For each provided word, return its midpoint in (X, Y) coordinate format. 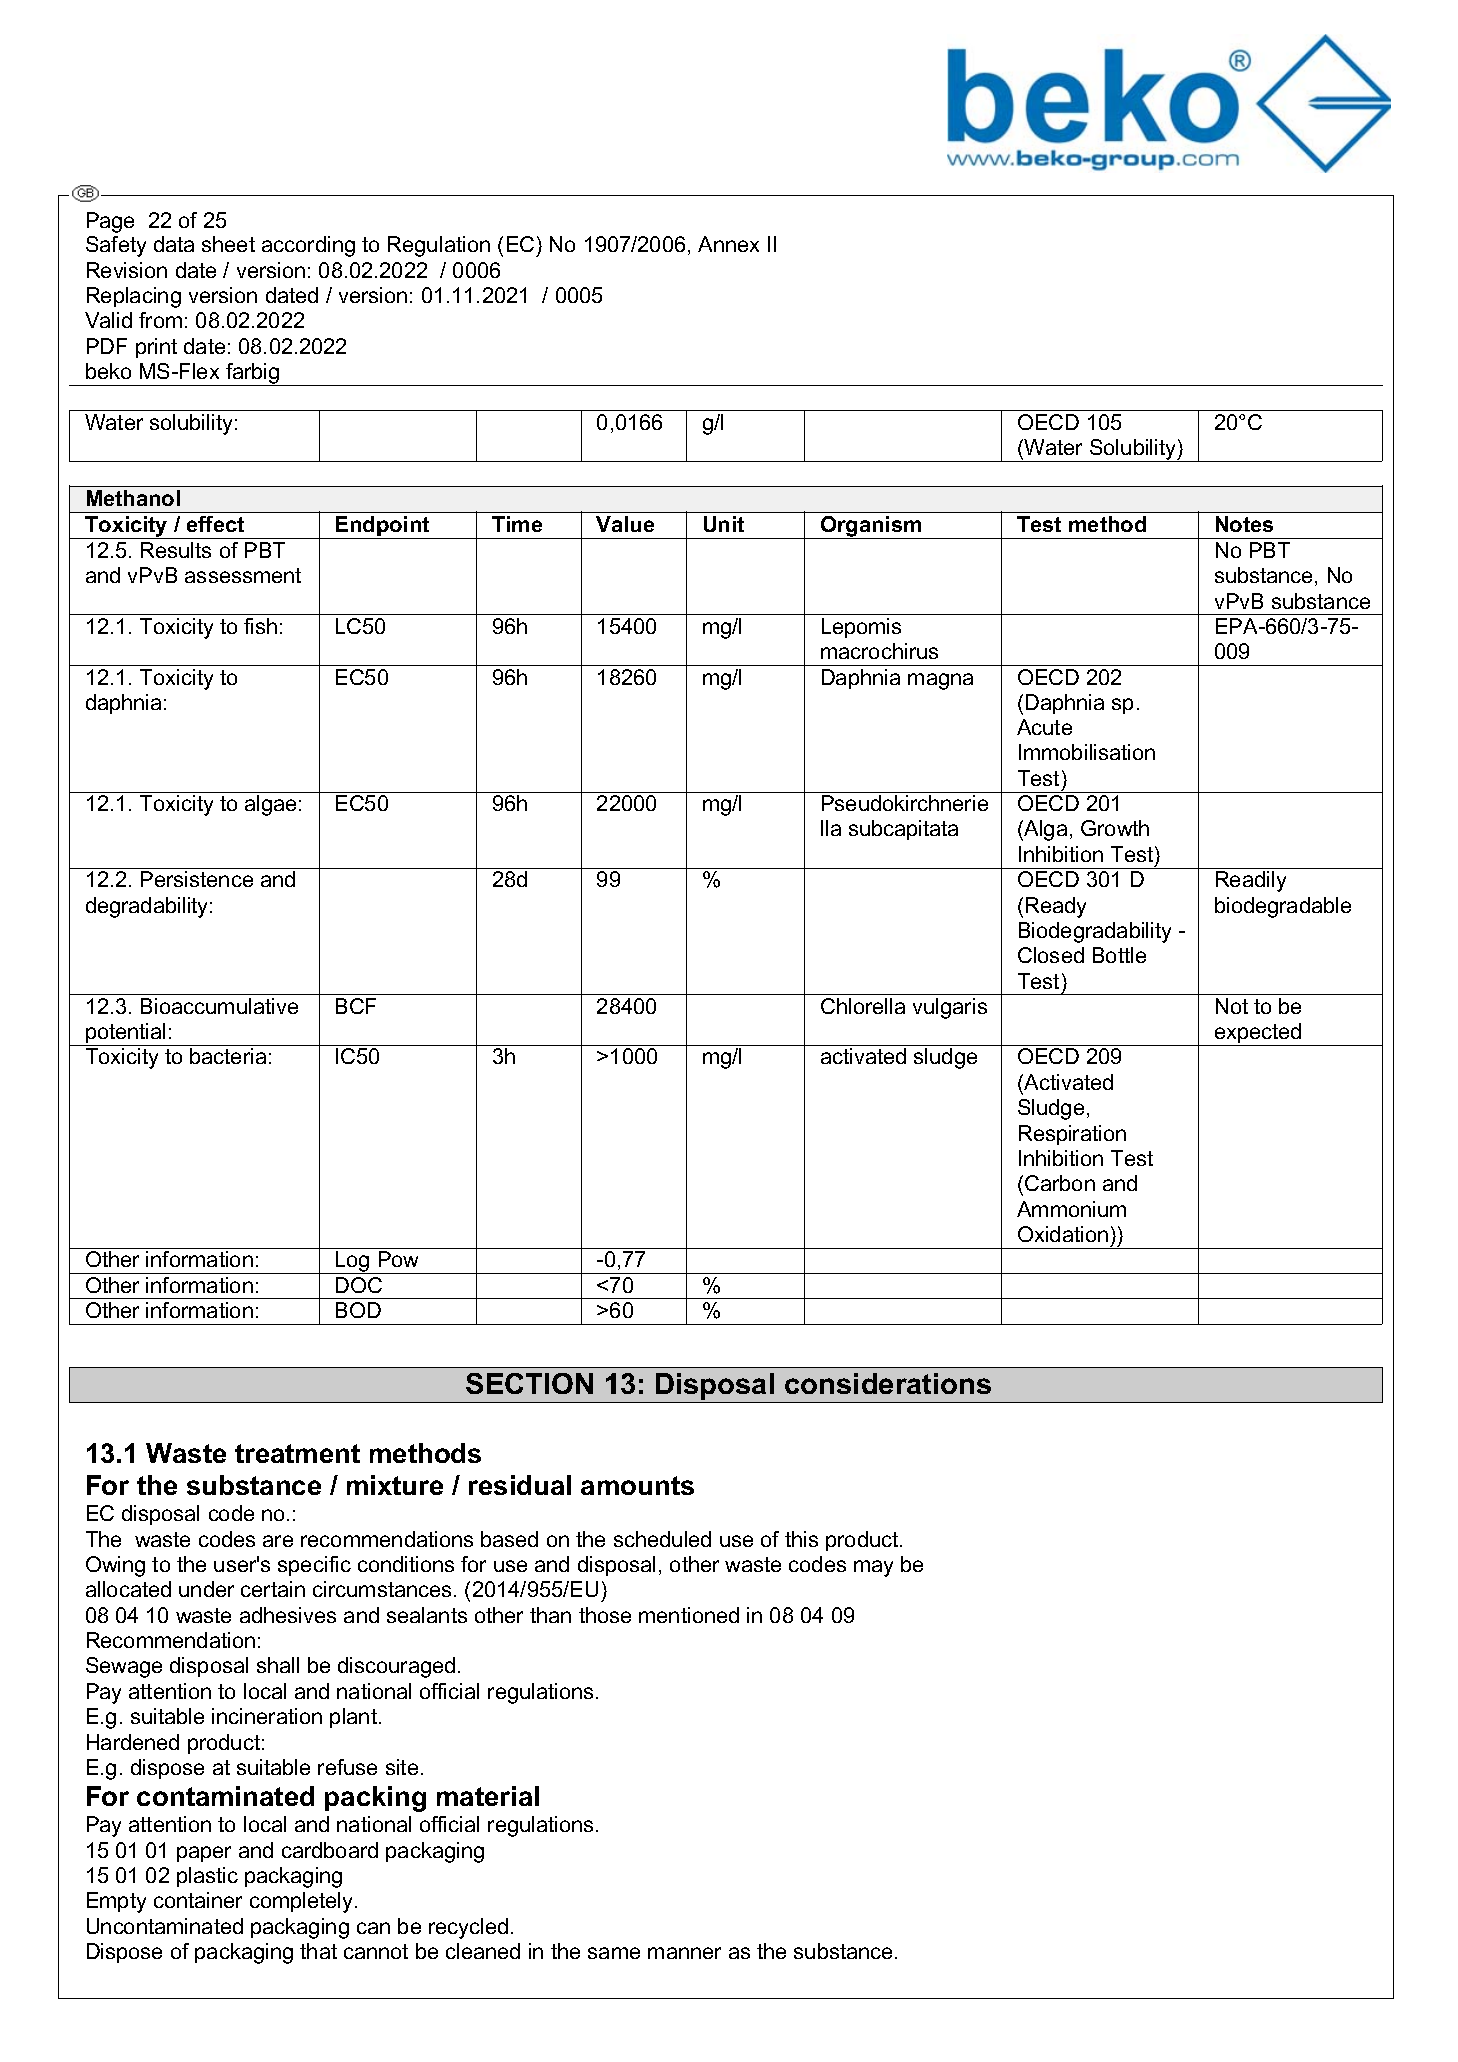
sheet (228, 244)
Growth (1115, 828)
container (198, 1900)
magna (940, 681)
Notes (1244, 524)
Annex (728, 244)
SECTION (529, 1383)
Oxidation (1063, 1234)
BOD (358, 1310)
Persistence (197, 879)
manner (684, 1953)
